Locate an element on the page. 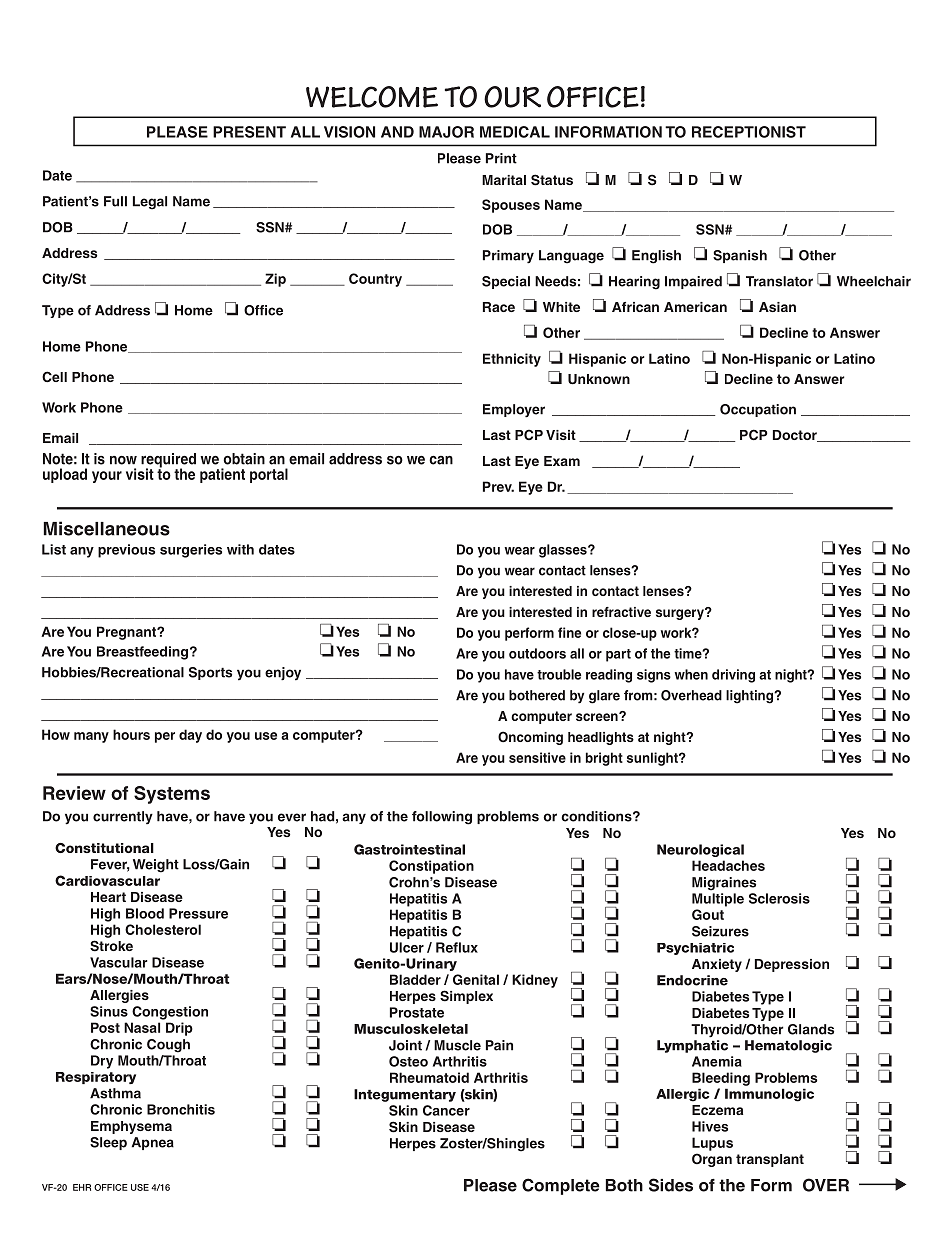  Cholesterol is located at coordinates (163, 929).
